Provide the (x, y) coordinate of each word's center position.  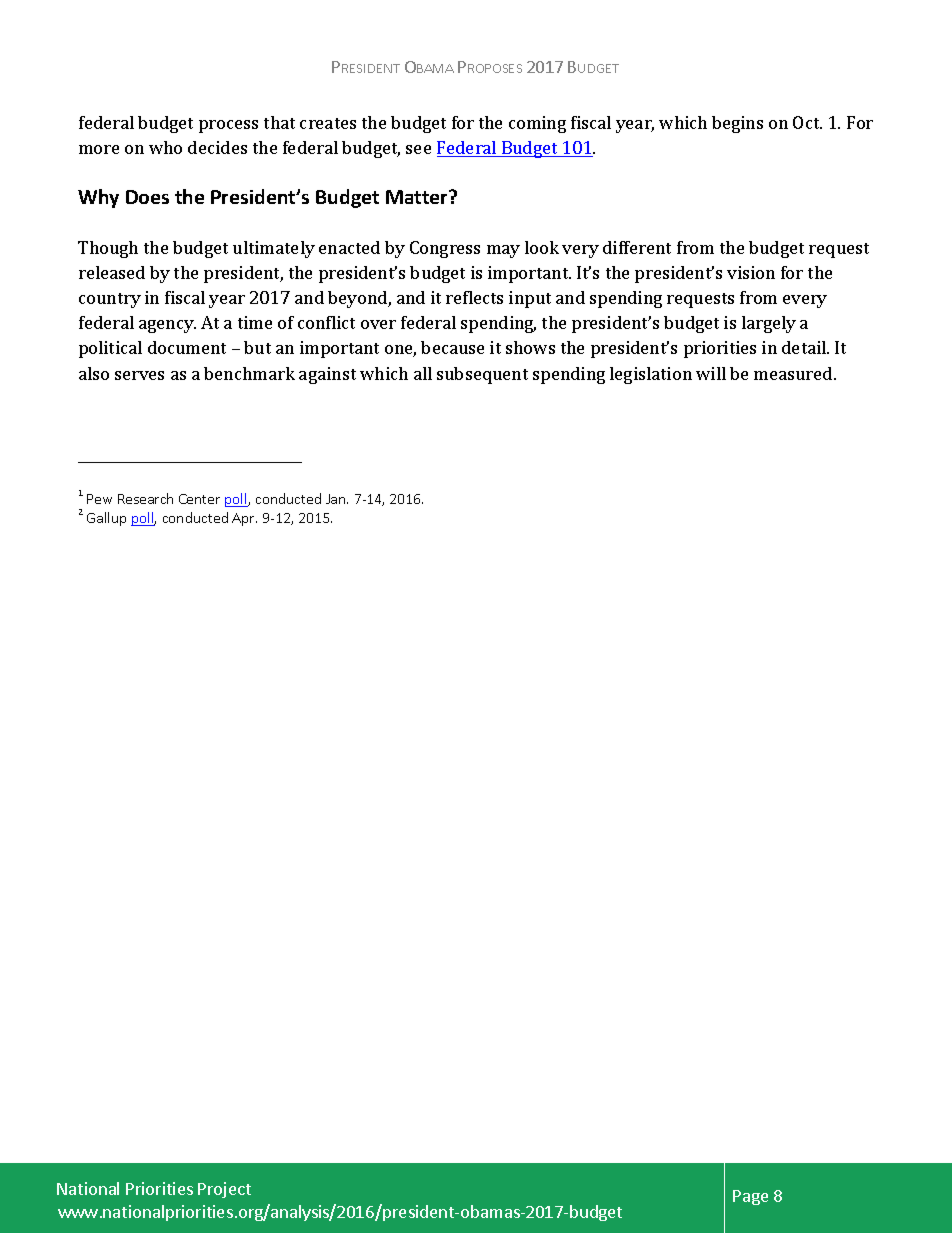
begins (737, 124)
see (418, 149)
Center (199, 499)
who (165, 147)
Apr (244, 519)
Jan (337, 499)
